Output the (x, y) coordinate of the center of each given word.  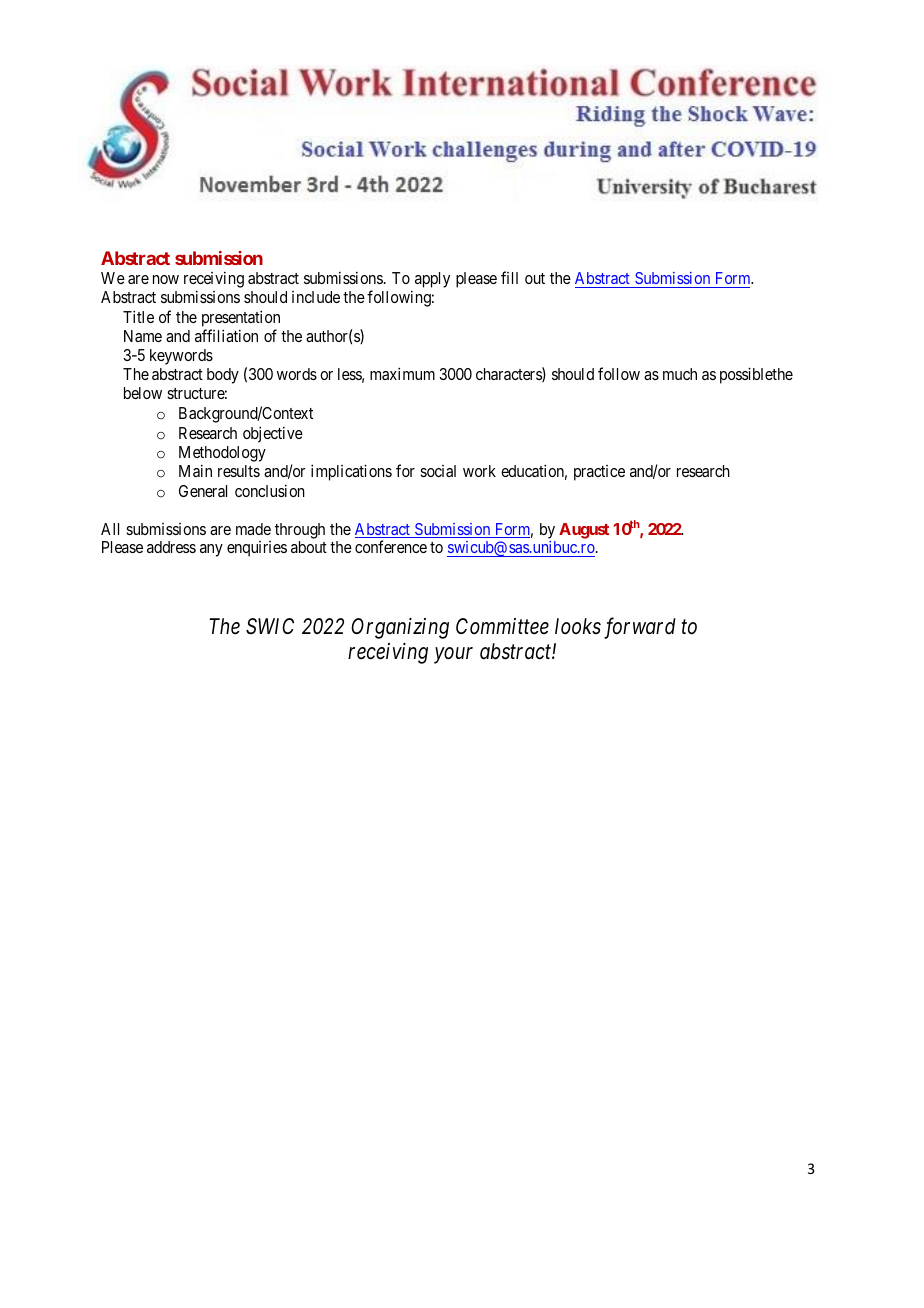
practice (599, 473)
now (166, 279)
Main (195, 470)
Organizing (400, 628)
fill (509, 277)
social (438, 471)
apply (432, 280)
